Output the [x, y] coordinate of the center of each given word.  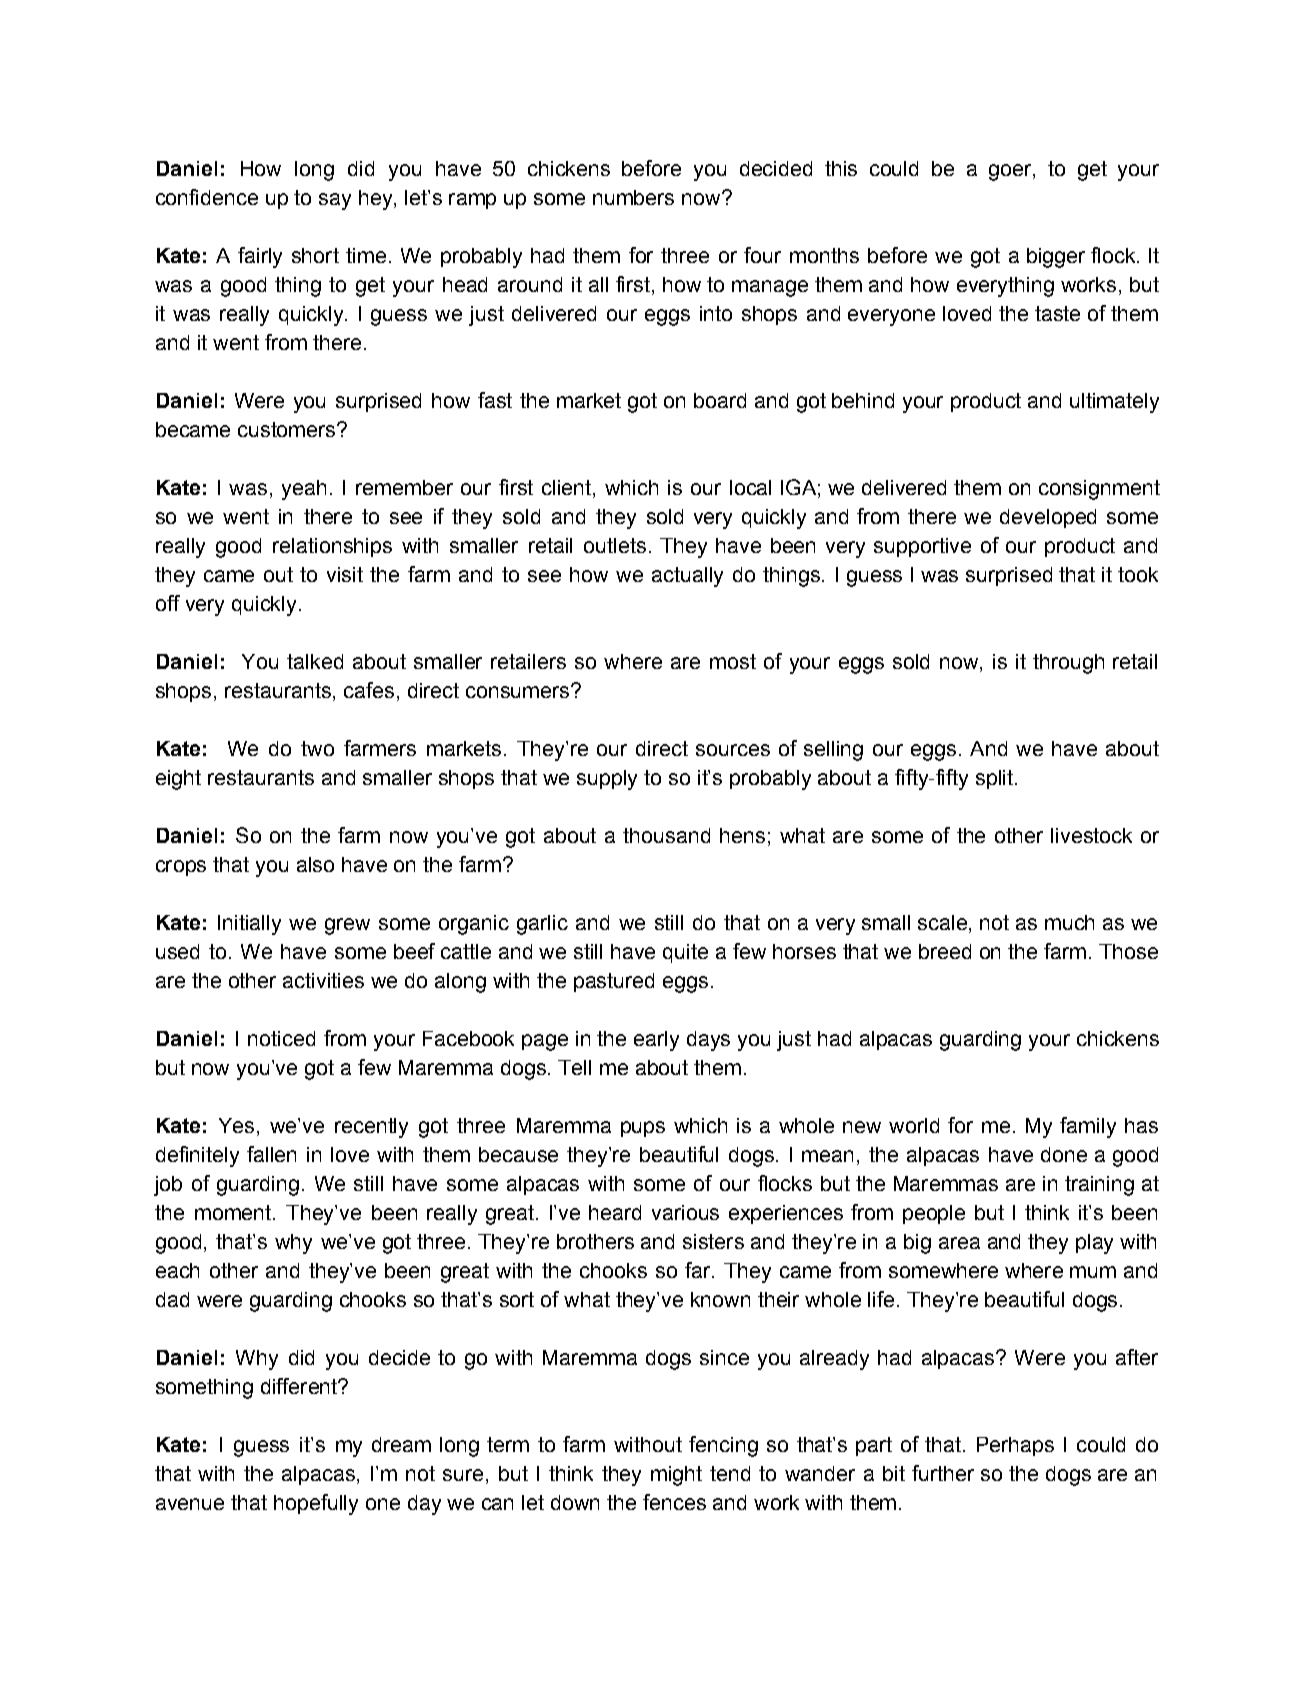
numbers [633, 197]
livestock [1091, 835]
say [335, 201]
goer [1011, 172]
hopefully [316, 1504]
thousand [666, 835]
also [315, 864]
